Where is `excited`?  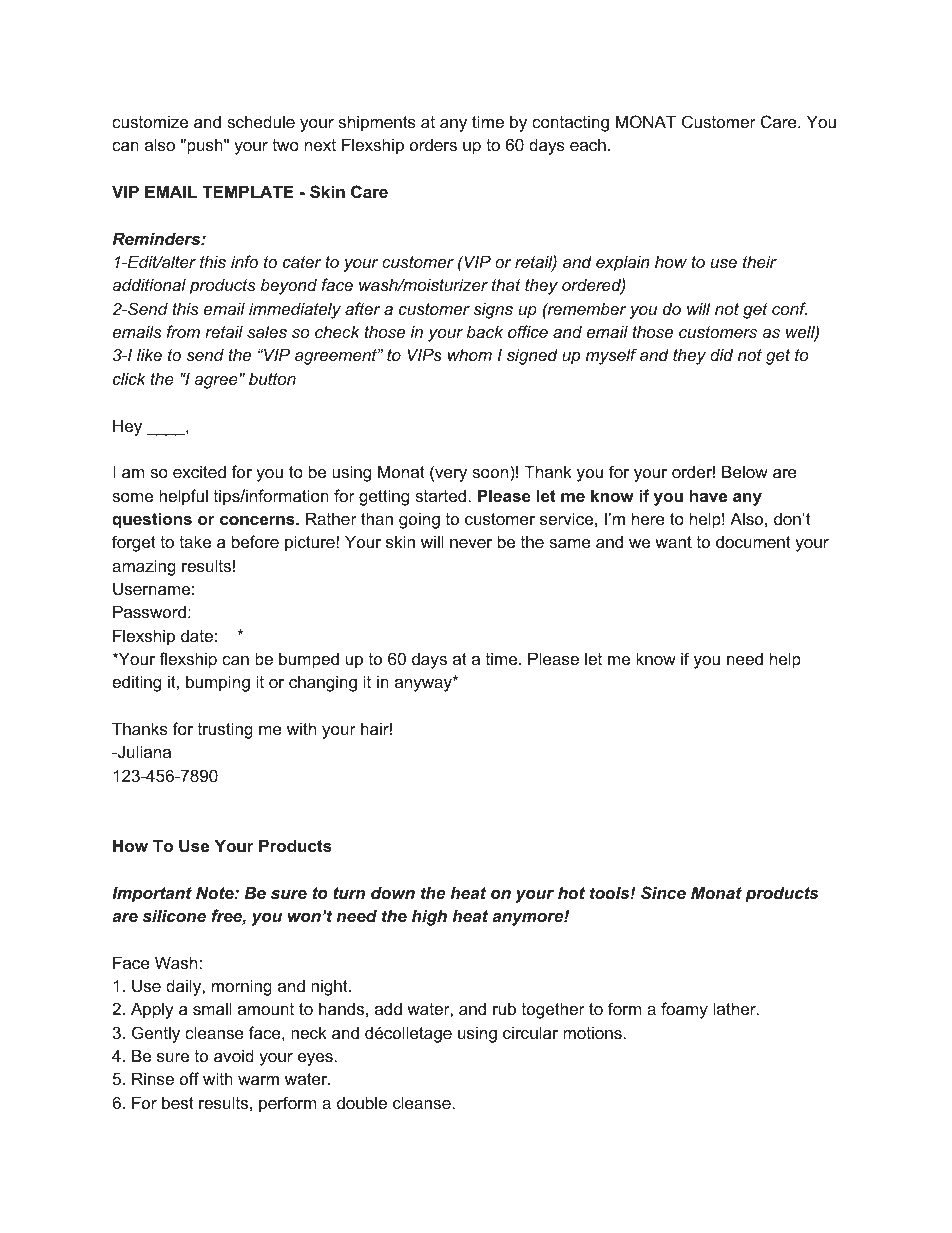
excited is located at coordinates (199, 471).
